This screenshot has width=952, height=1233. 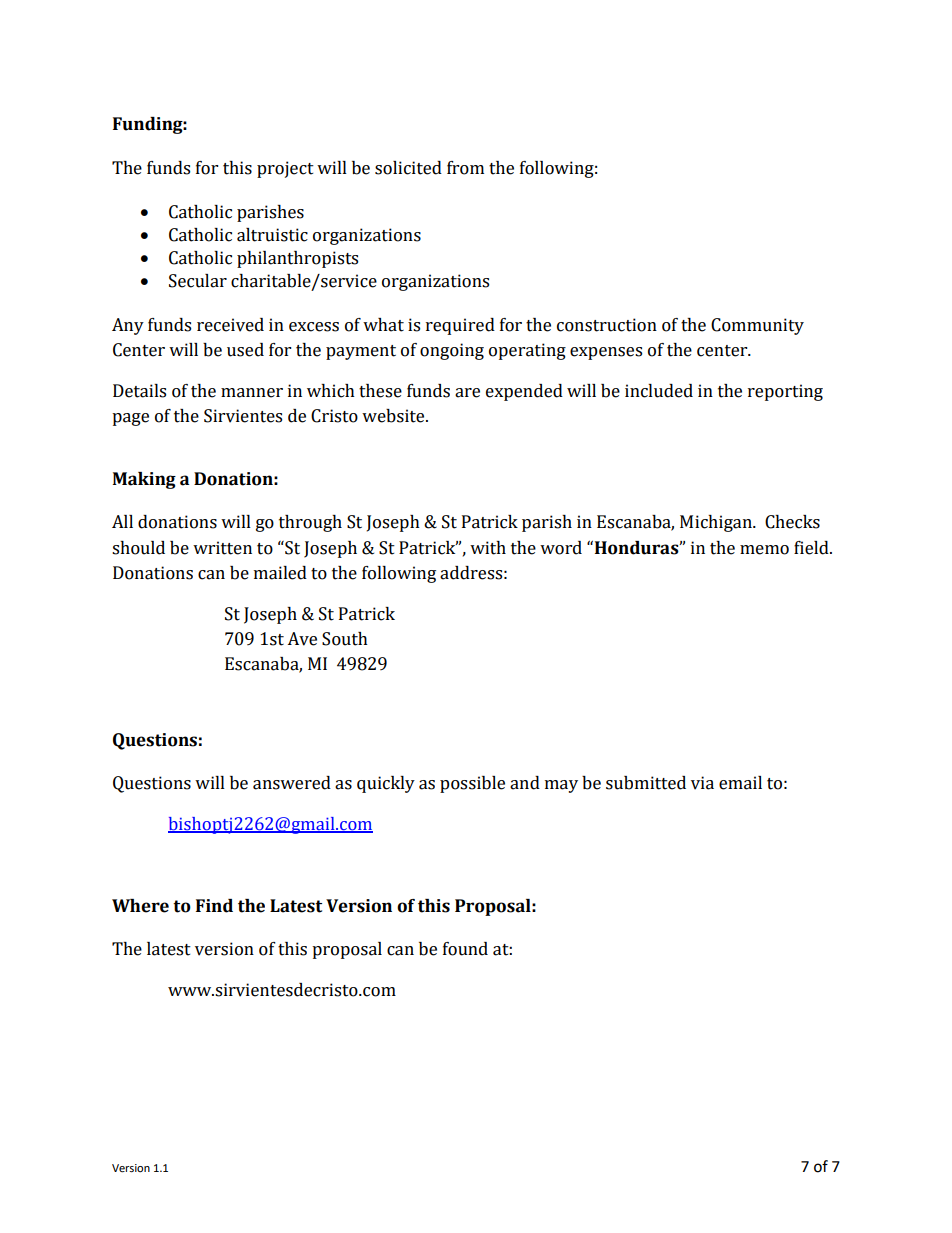 I want to click on Find, so click(x=214, y=906).
